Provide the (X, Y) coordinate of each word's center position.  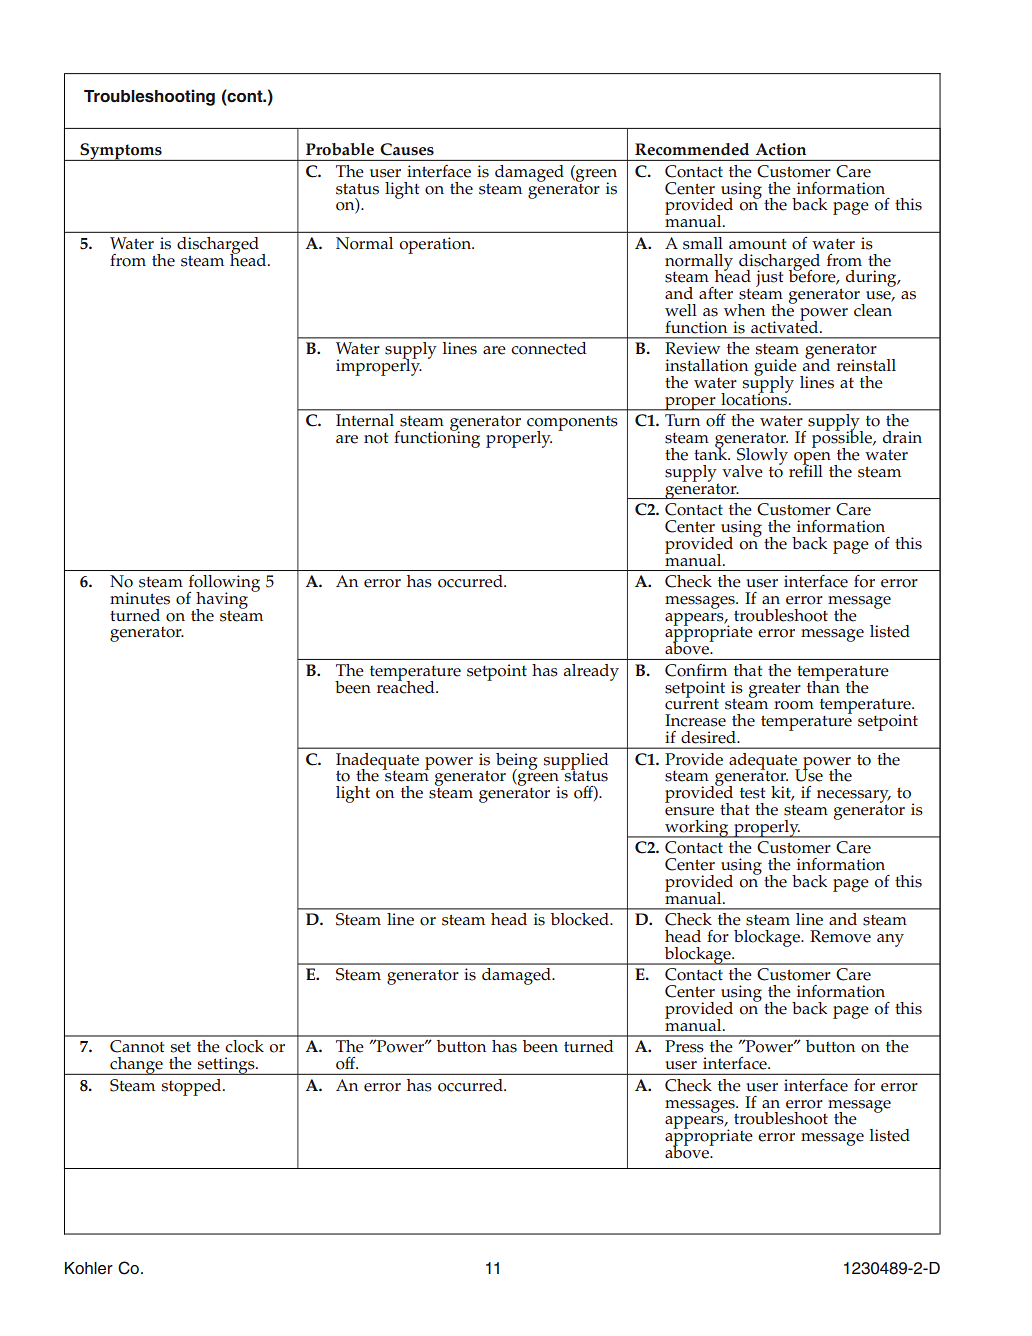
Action (781, 149)
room (794, 705)
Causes (407, 149)
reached (407, 686)
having (222, 601)
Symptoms (121, 152)
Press (684, 1046)
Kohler (89, 1268)
